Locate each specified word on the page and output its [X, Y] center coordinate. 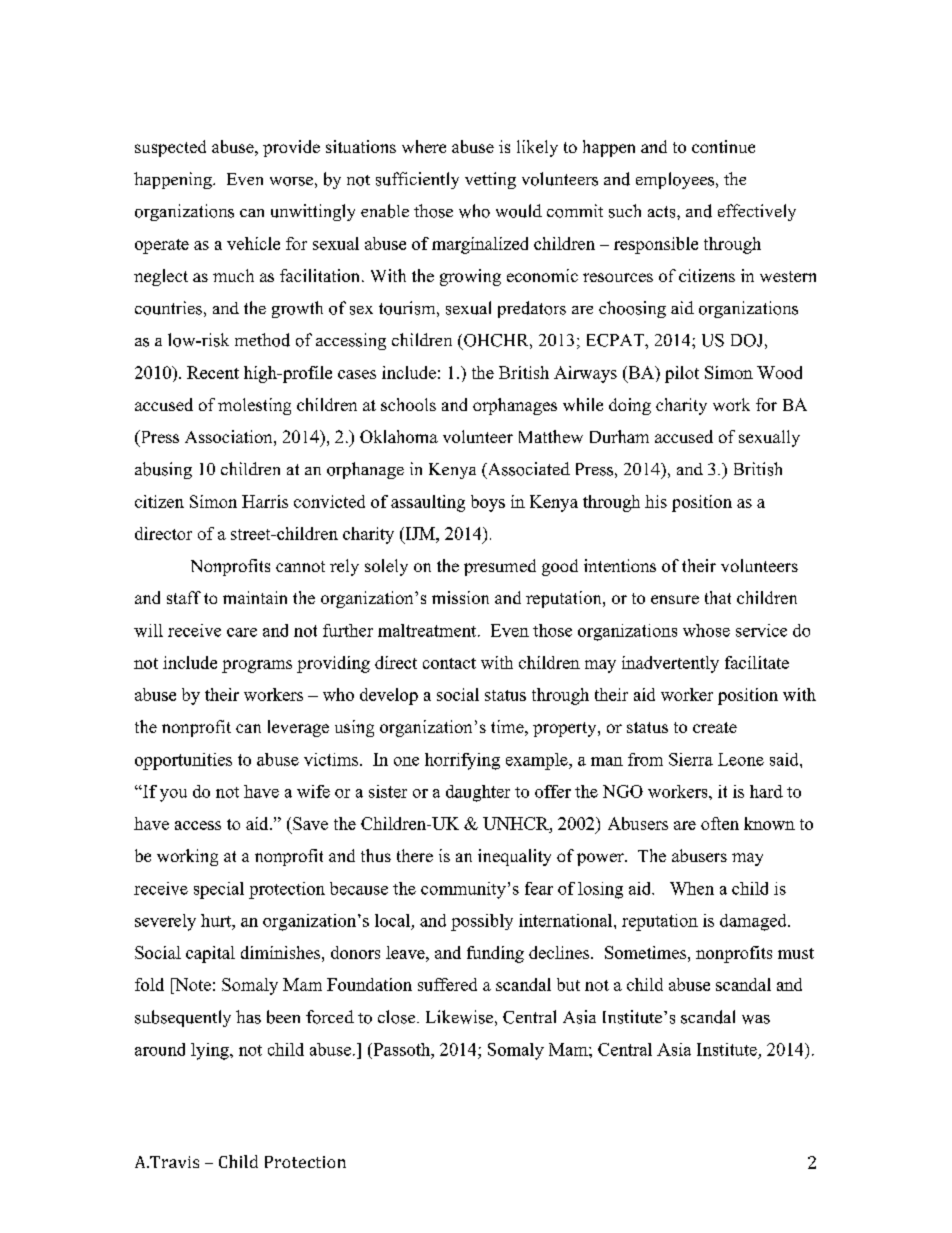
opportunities [183, 761]
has [248, 1017]
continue [723, 146]
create [715, 727]
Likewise [459, 1017]
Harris [265, 501]
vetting [490, 180]
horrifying [462, 761]
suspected [170, 148]
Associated [527, 470]
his [656, 501]
